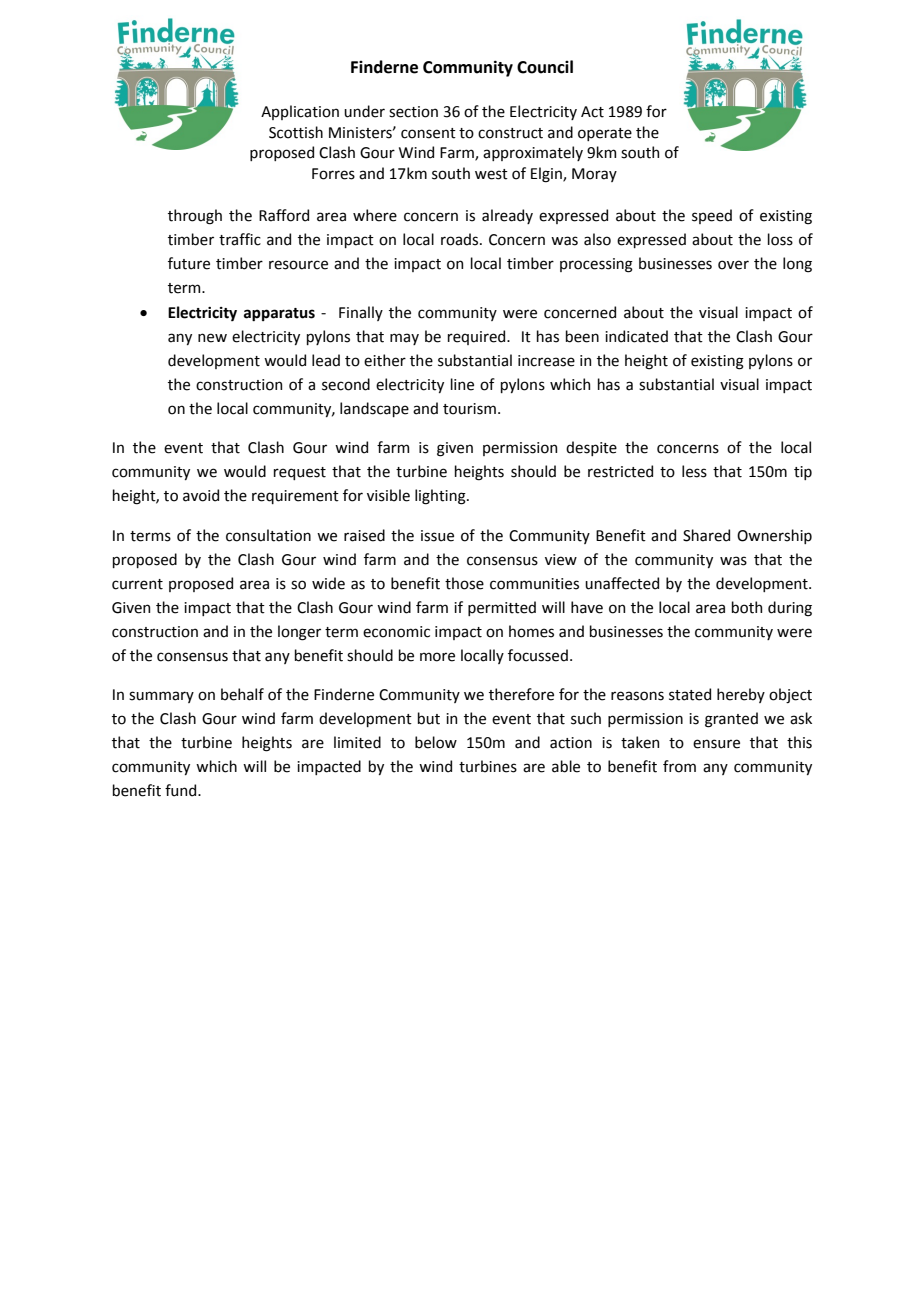 This screenshot has height=1308, width=924. Describe the element at coordinates (694, 471) in the screenshot. I see `less` at that location.
